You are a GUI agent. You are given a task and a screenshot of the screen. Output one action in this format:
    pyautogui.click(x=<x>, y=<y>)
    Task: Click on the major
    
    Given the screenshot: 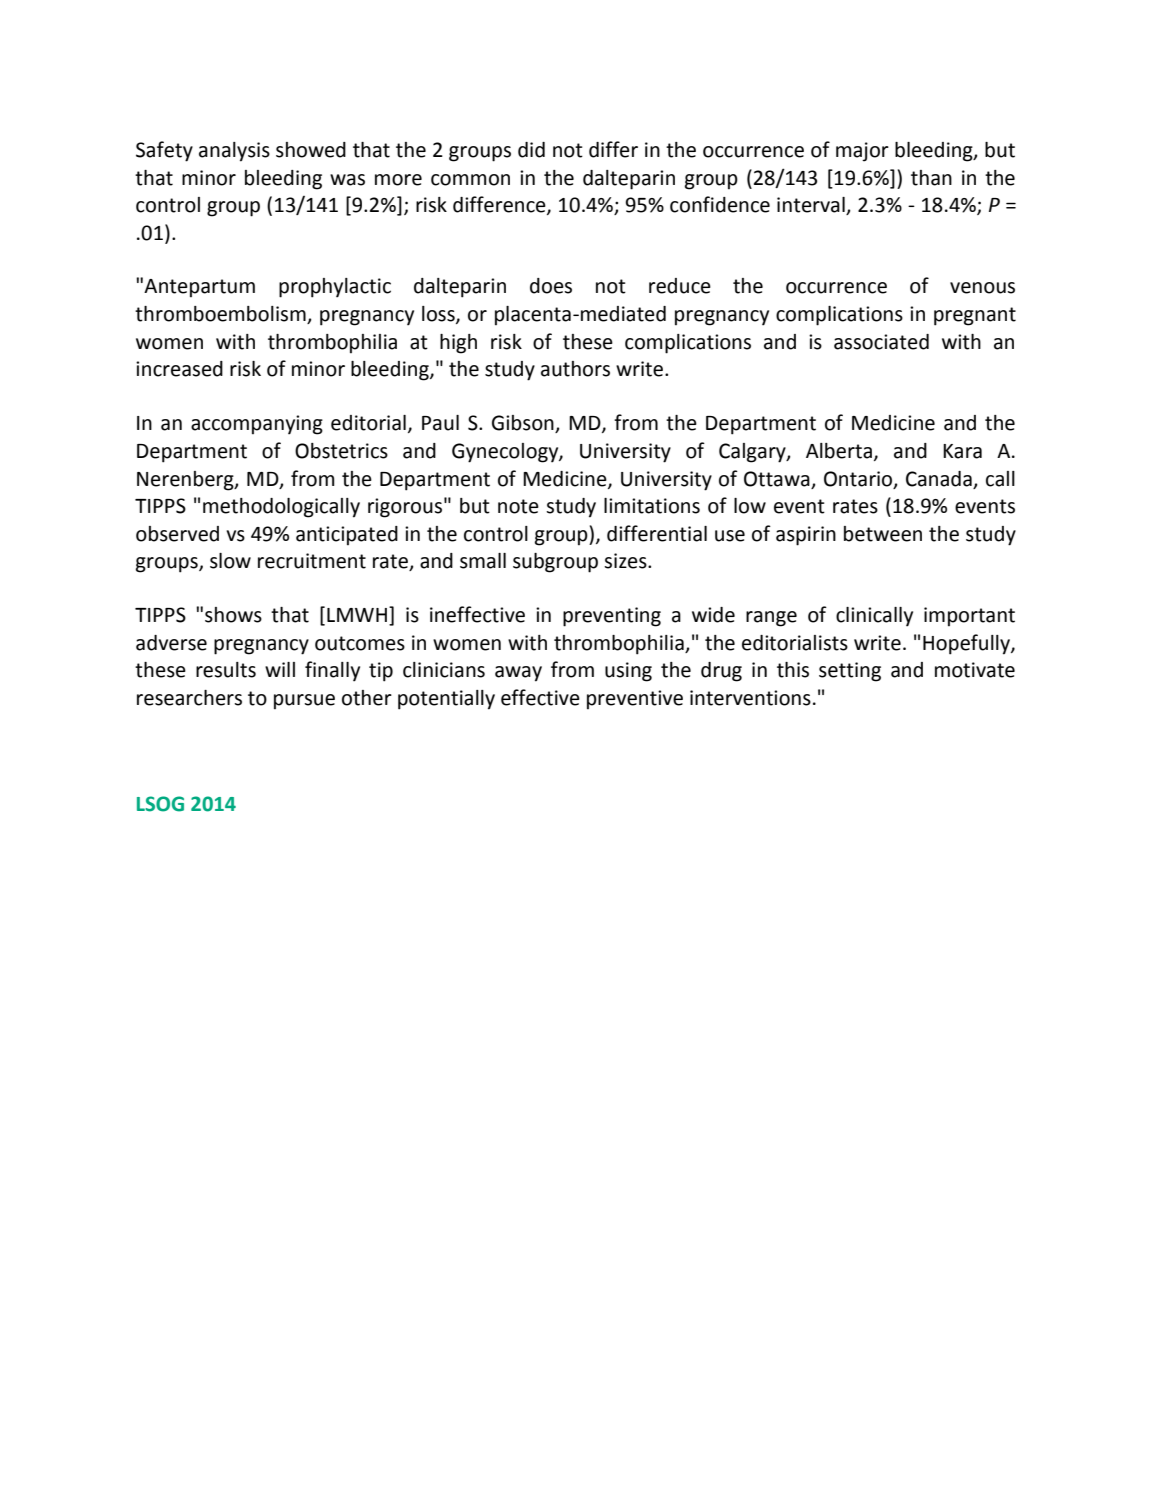 What is the action you would take?
    pyautogui.click(x=862, y=152)
